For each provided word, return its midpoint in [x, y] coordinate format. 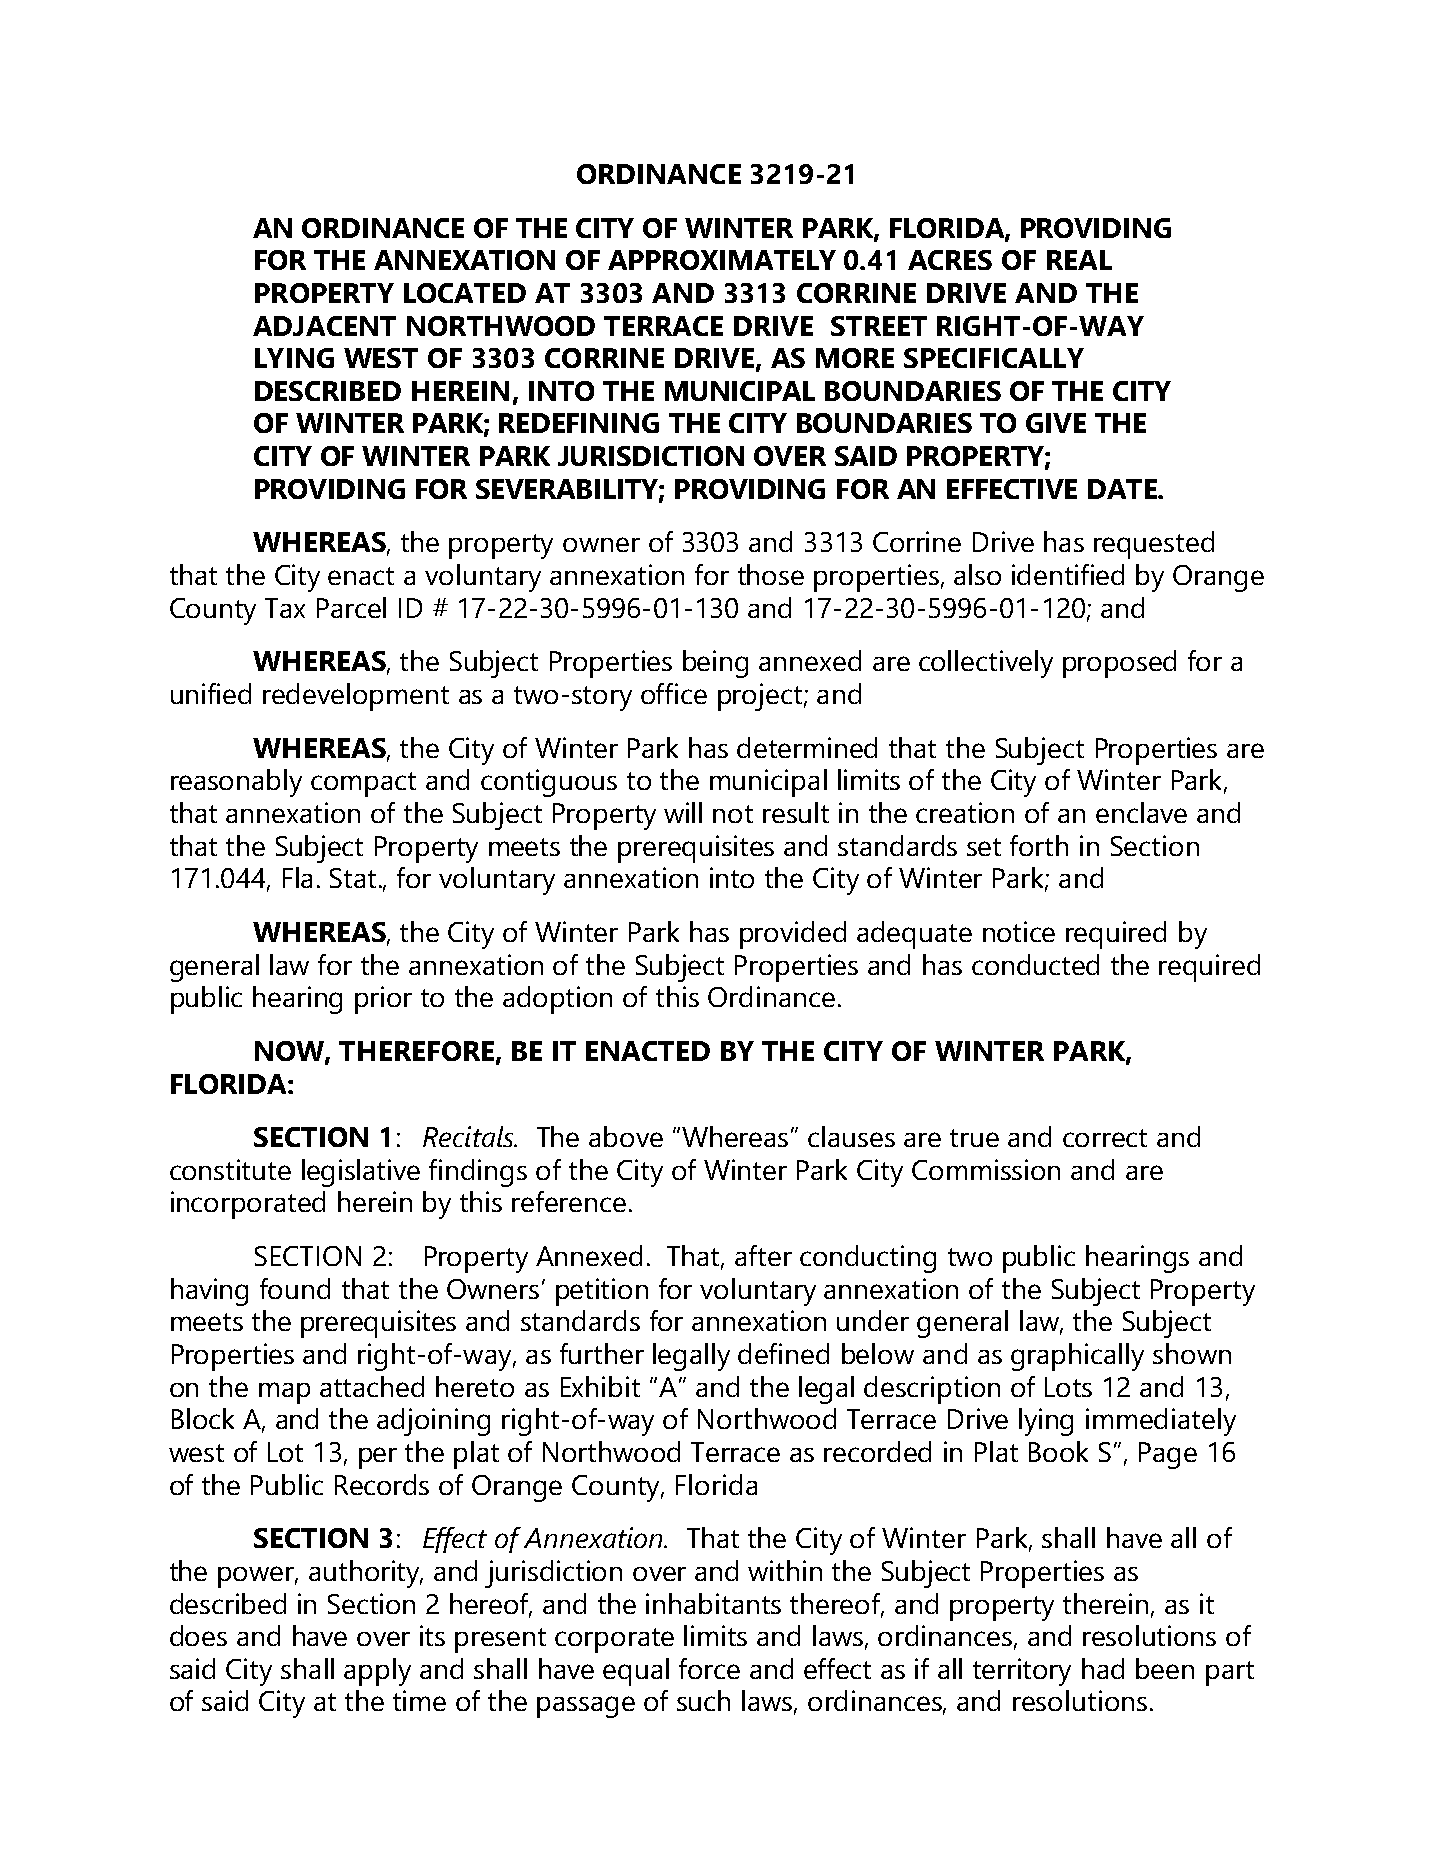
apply [377, 1672]
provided [793, 935]
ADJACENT [324, 326]
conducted [1035, 964]
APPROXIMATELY [722, 260]
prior [383, 1000]
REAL [1079, 260]
